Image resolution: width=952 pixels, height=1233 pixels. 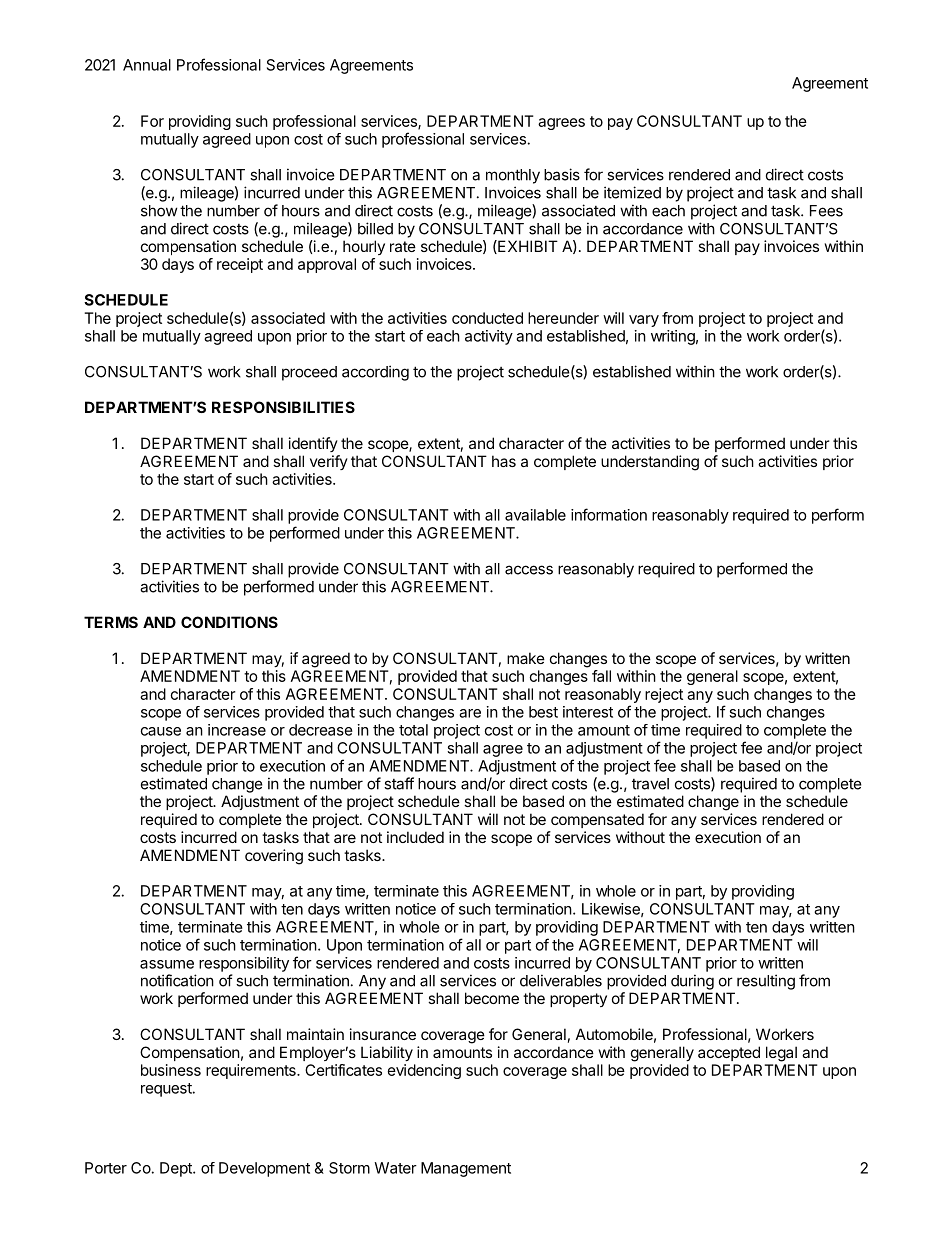 What do you see at coordinates (644, 321) in the page?
I see `vary` at bounding box center [644, 321].
